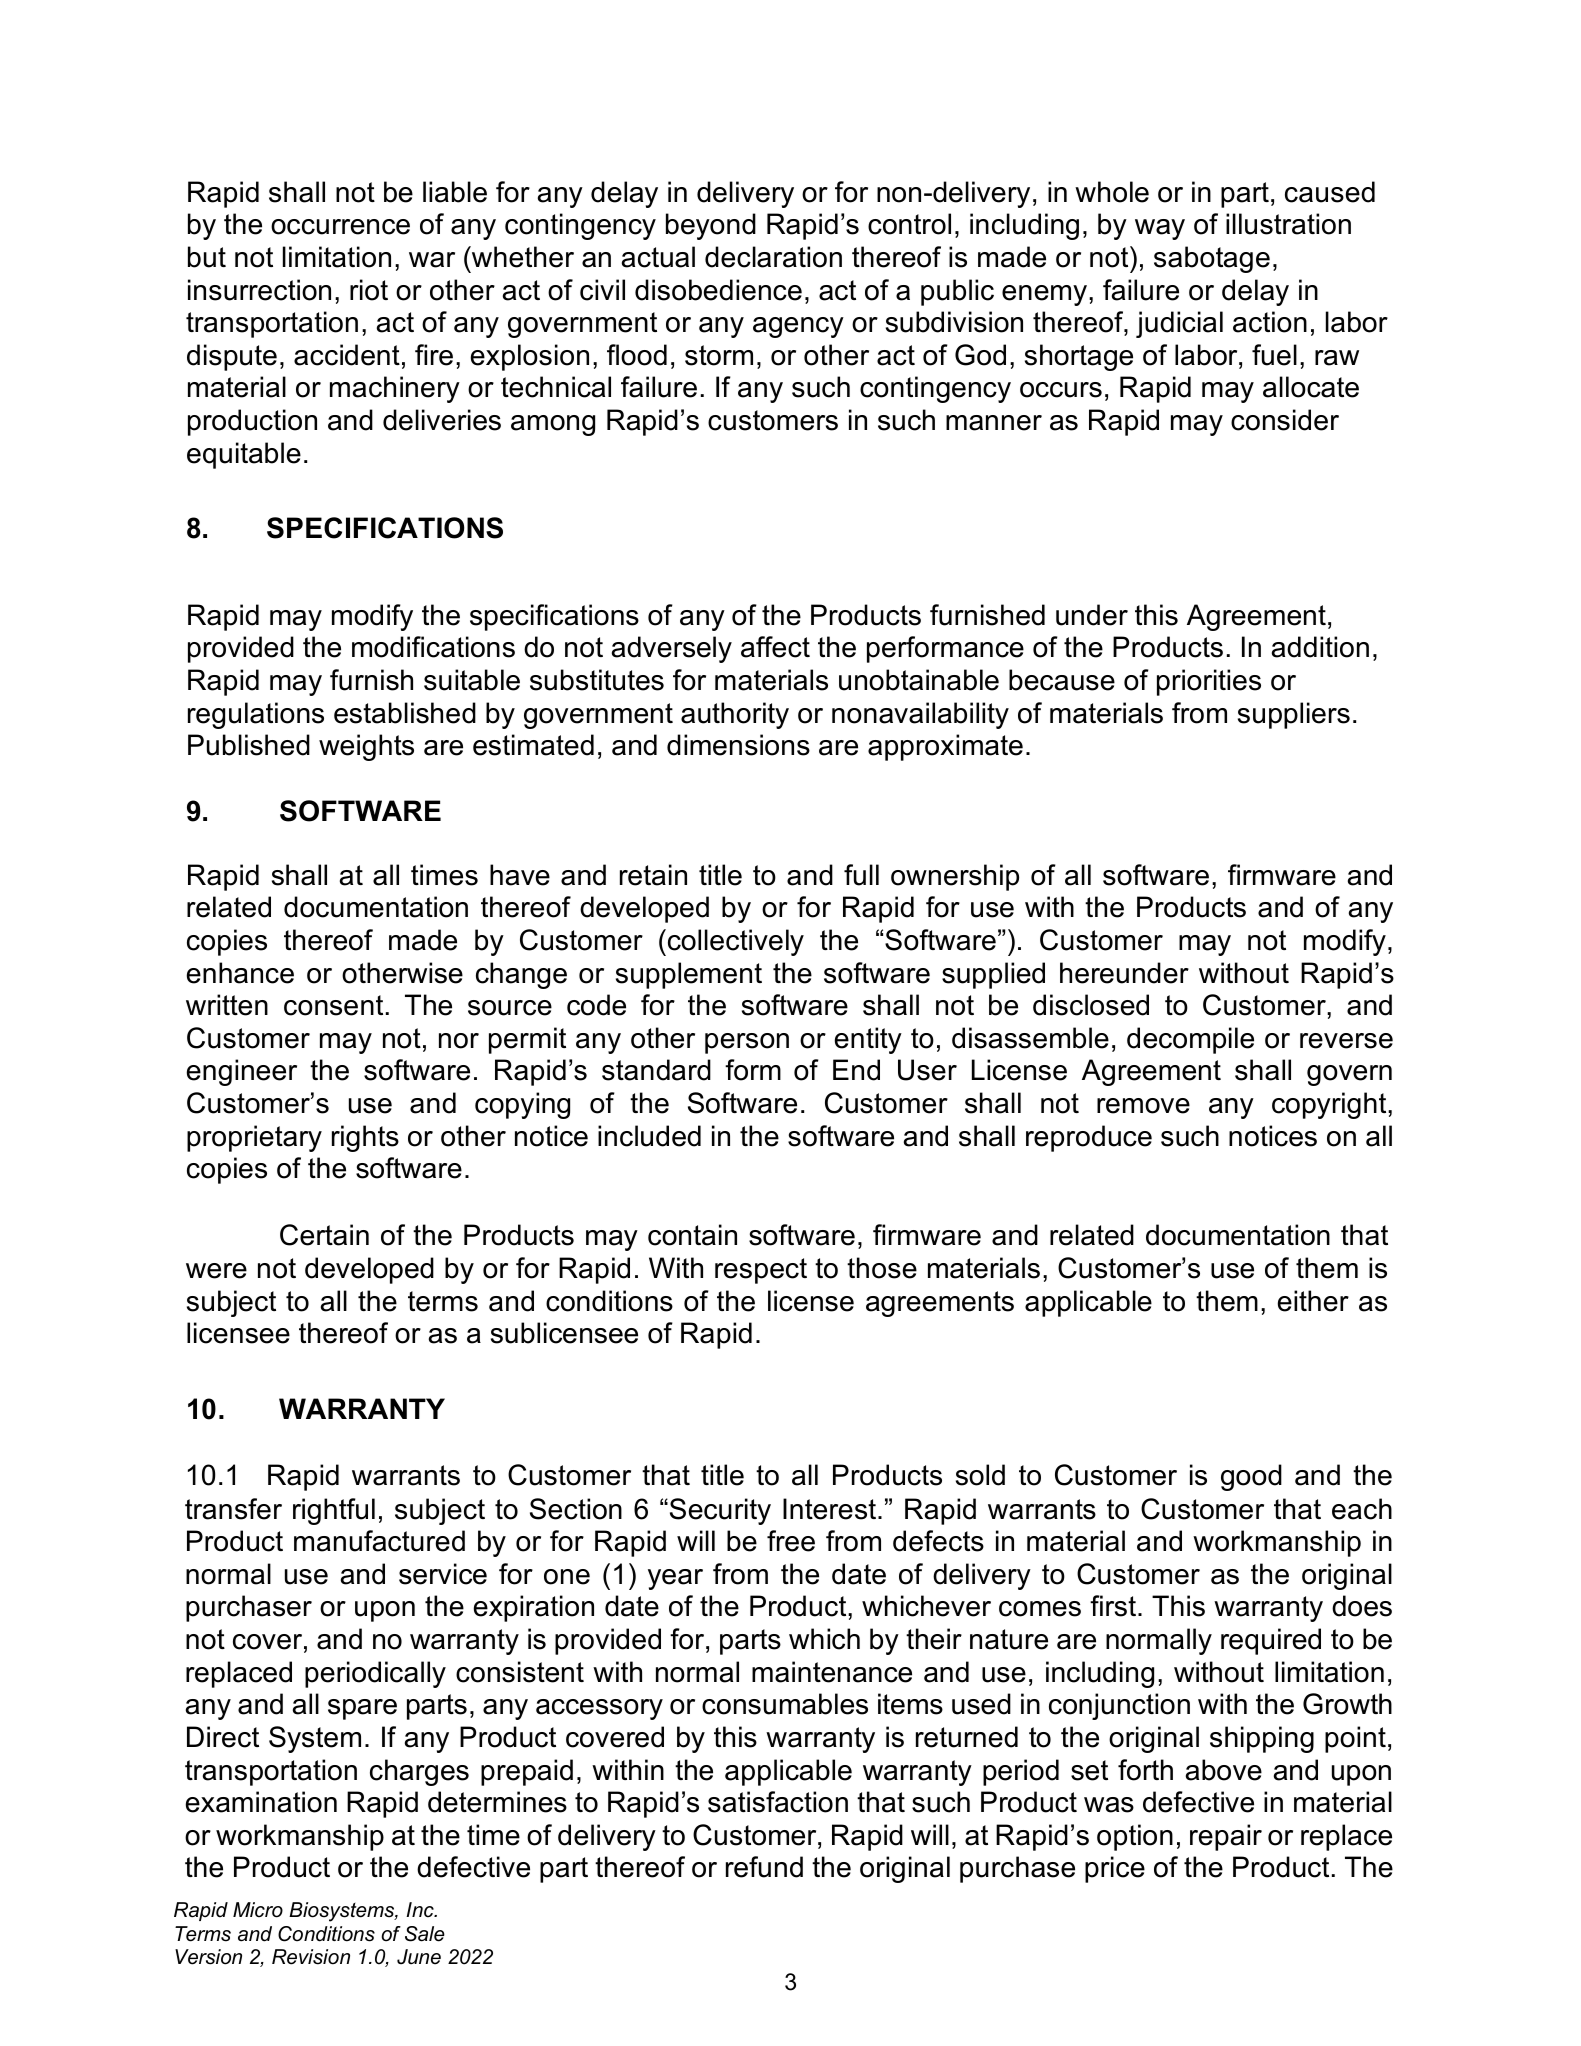 Image resolution: width=1581 pixels, height=2046 pixels. I want to click on sabotage, so click(1212, 259).
